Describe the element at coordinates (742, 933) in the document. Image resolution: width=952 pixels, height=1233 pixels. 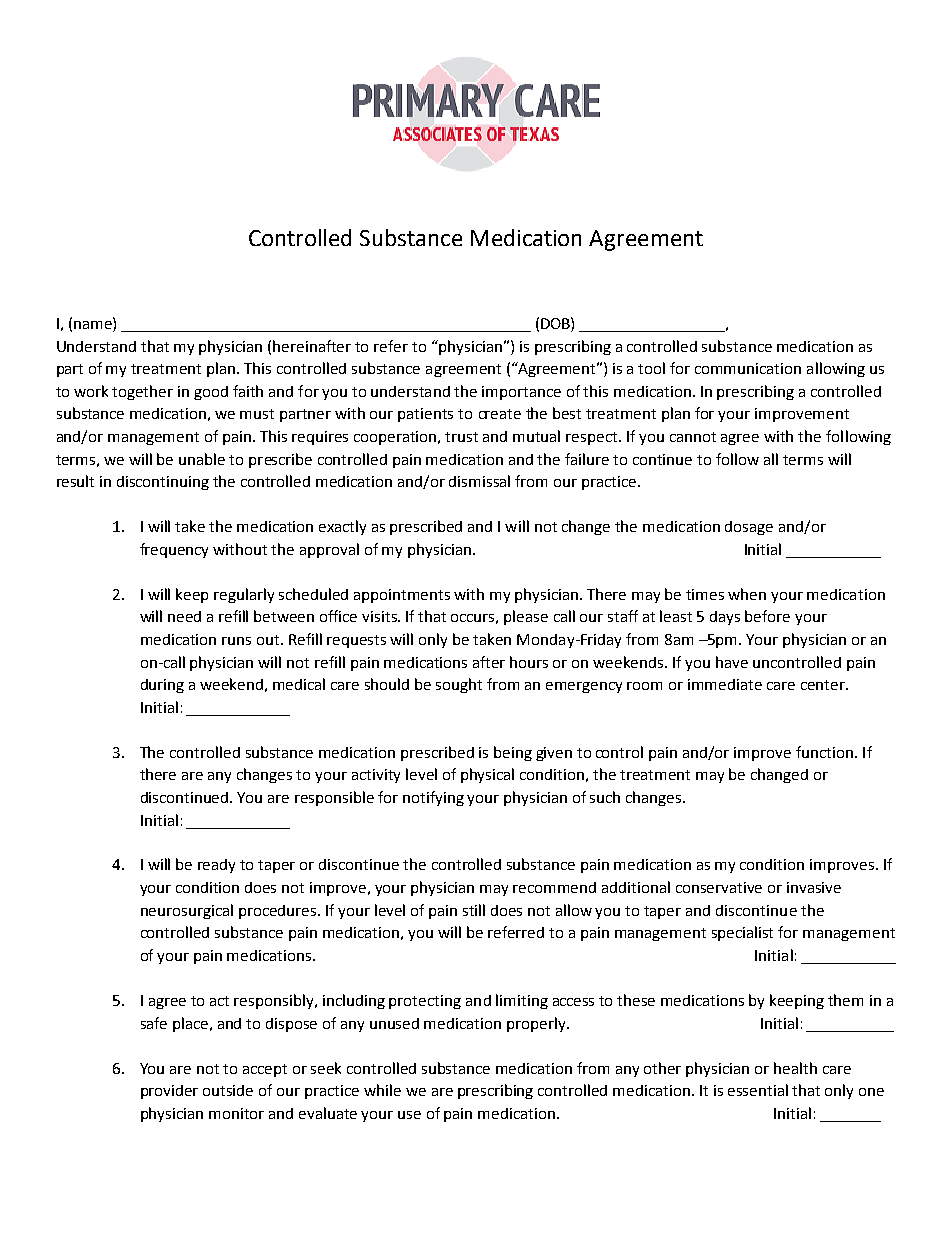
I see `specialist` at that location.
